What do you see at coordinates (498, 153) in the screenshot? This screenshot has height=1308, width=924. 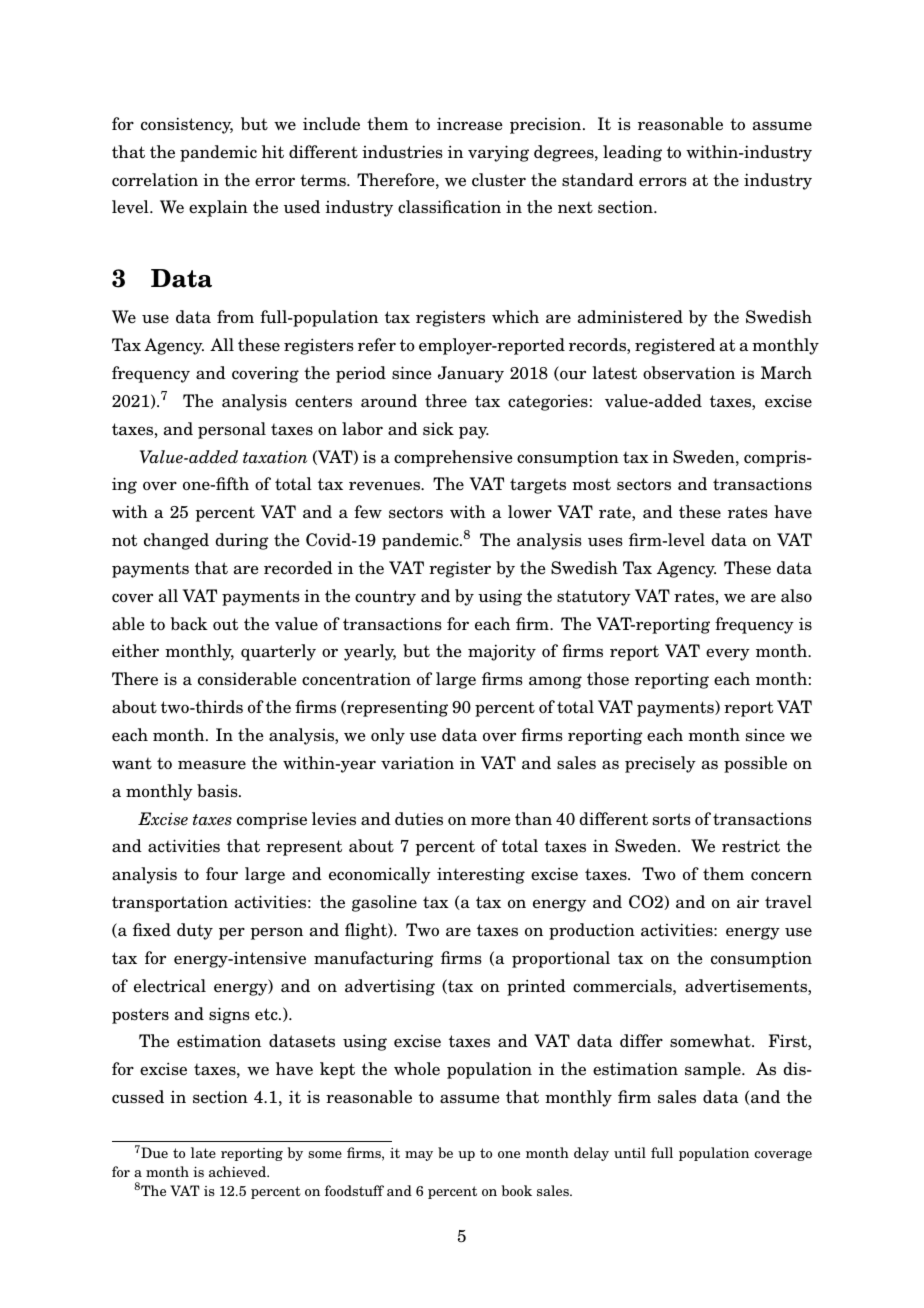 I see `varying` at bounding box center [498, 153].
